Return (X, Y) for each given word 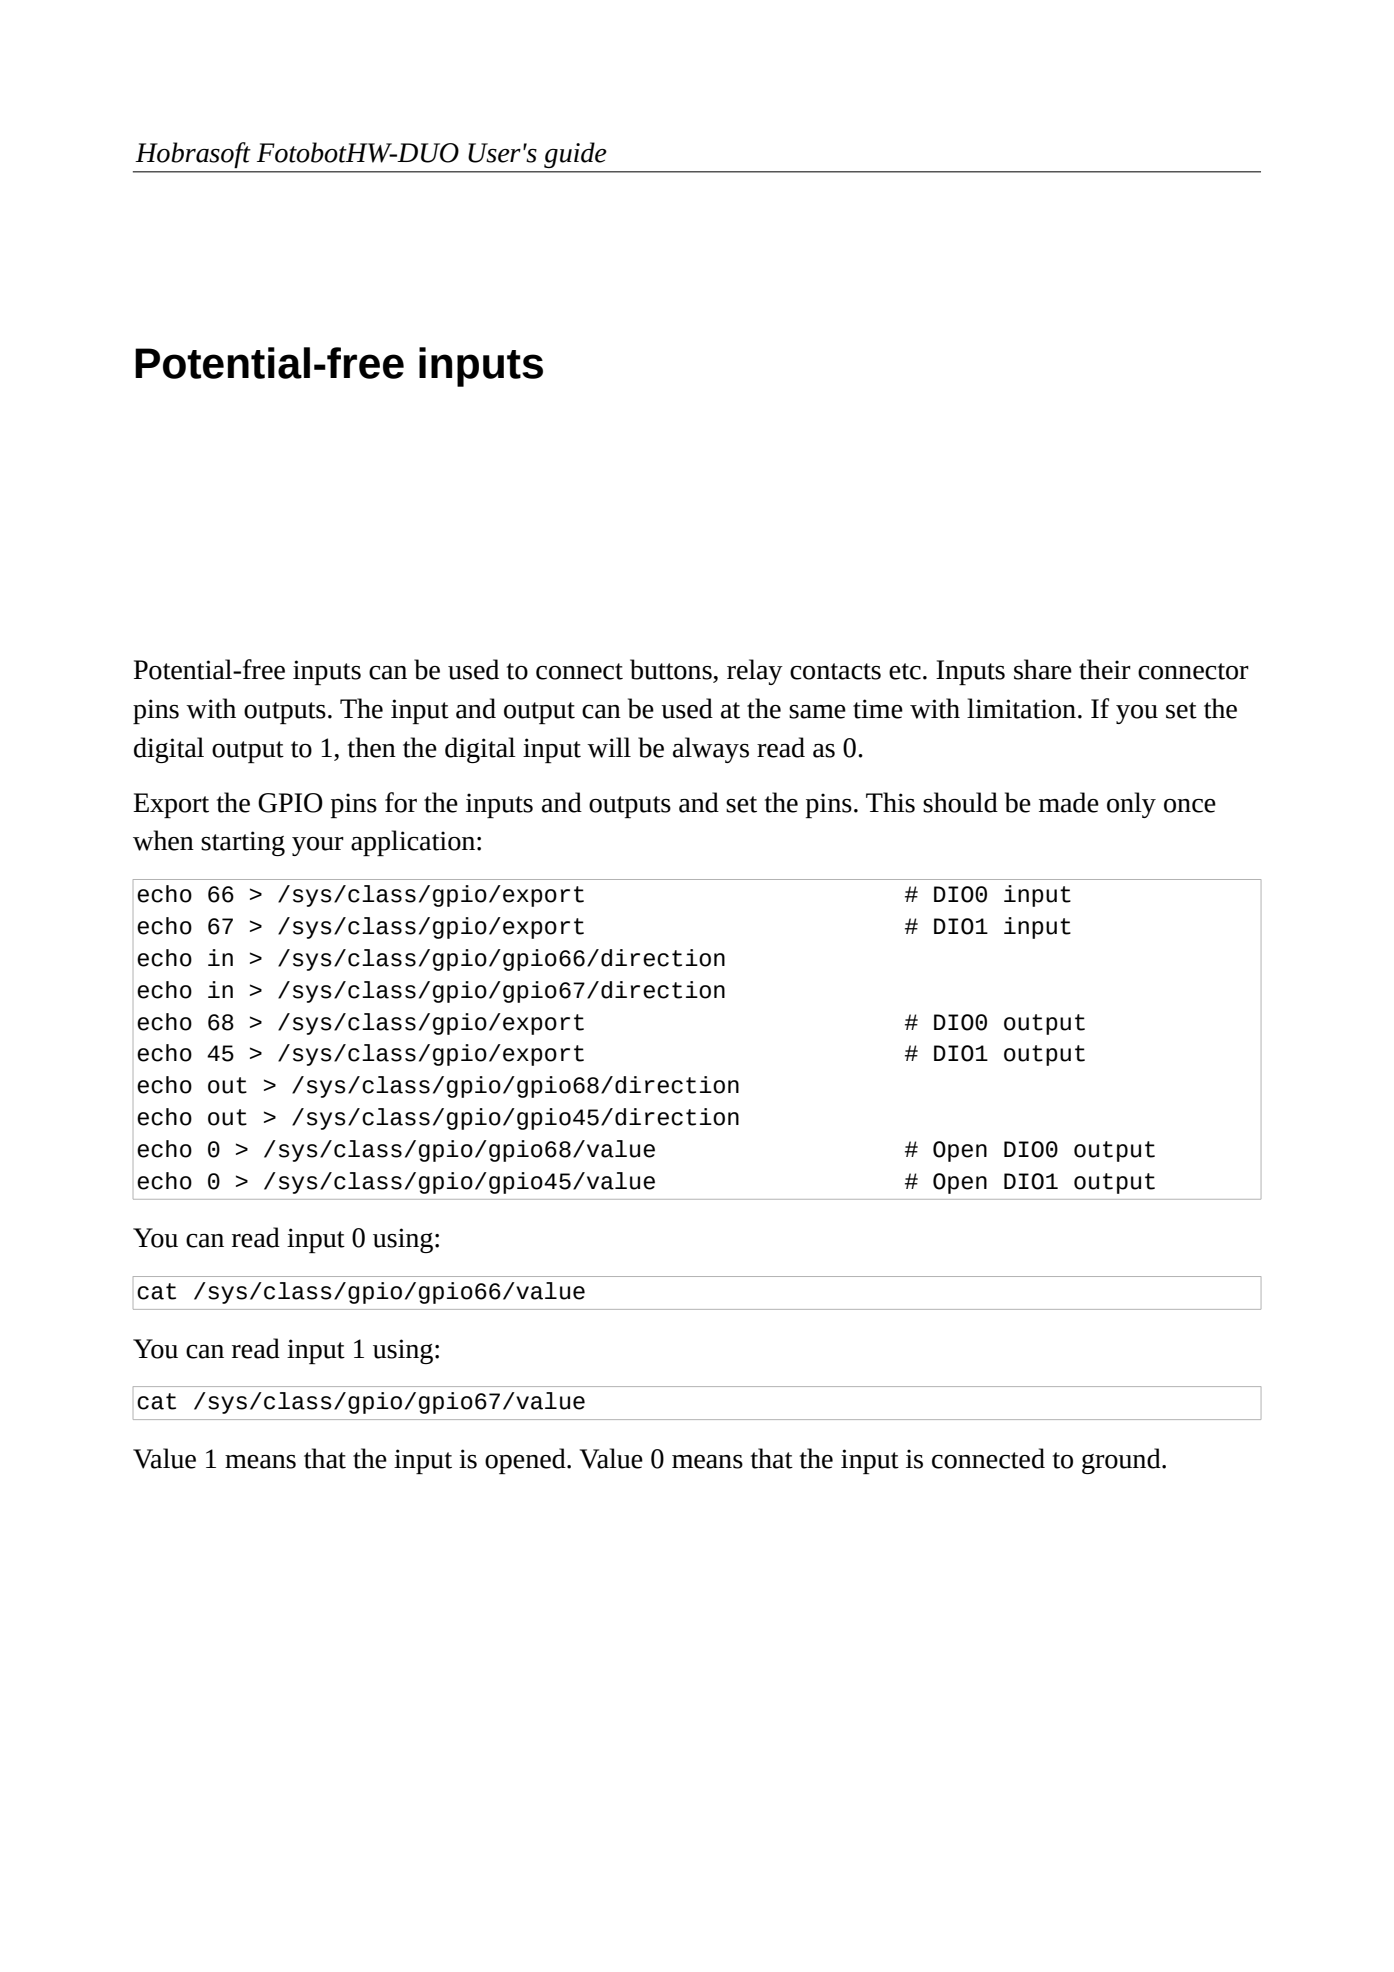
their (1105, 669)
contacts (835, 671)
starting (243, 843)
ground (1122, 1461)
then (372, 747)
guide (575, 155)
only (1131, 805)
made (1069, 802)
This (890, 802)
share (1043, 669)
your (318, 846)
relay (755, 672)
